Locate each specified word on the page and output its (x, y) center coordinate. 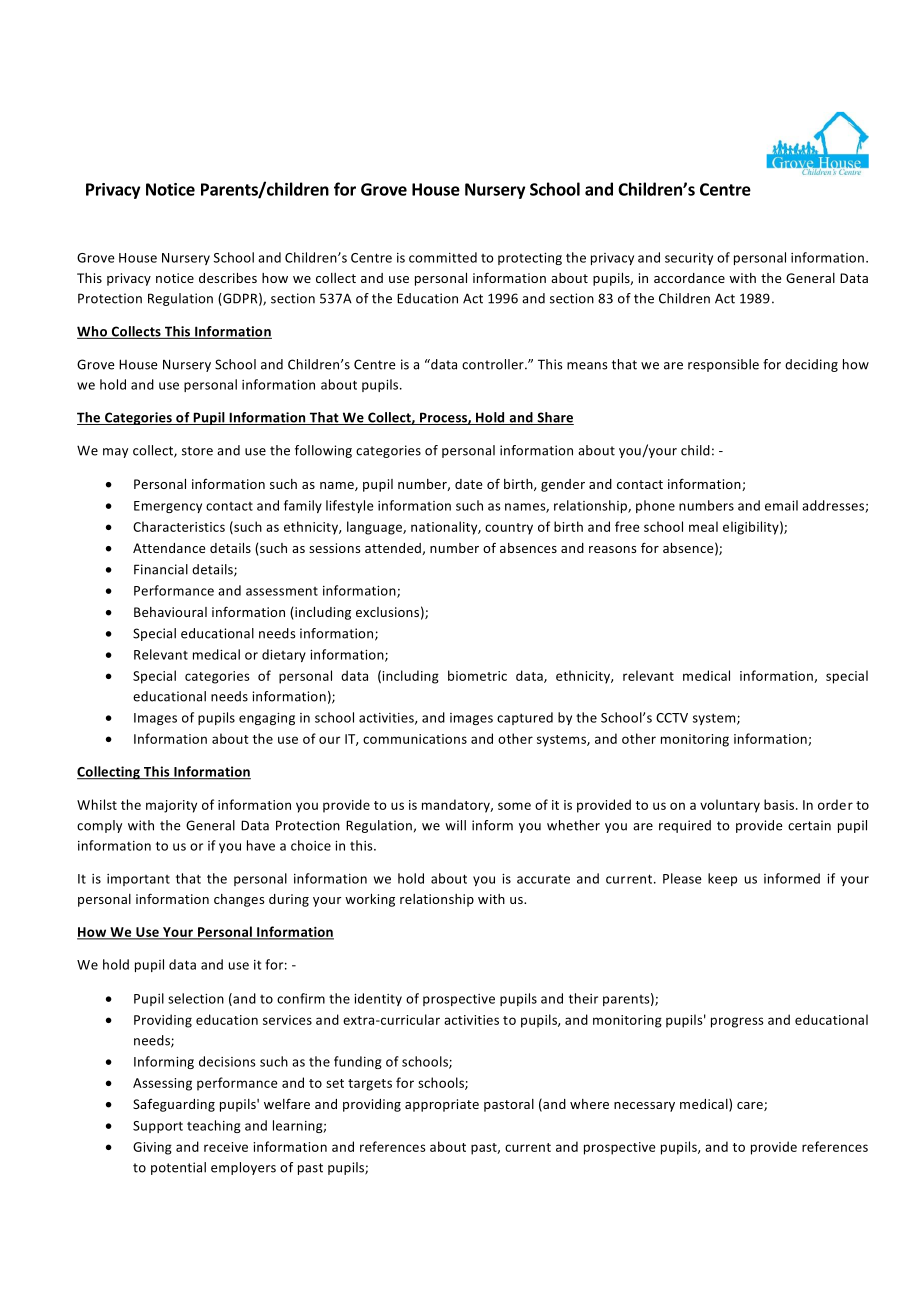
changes (239, 900)
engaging (267, 719)
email (781, 505)
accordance (689, 278)
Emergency (168, 507)
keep (722, 879)
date (468, 484)
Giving (152, 1148)
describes (228, 278)
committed (443, 257)
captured (525, 718)
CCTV (672, 718)
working (370, 900)
